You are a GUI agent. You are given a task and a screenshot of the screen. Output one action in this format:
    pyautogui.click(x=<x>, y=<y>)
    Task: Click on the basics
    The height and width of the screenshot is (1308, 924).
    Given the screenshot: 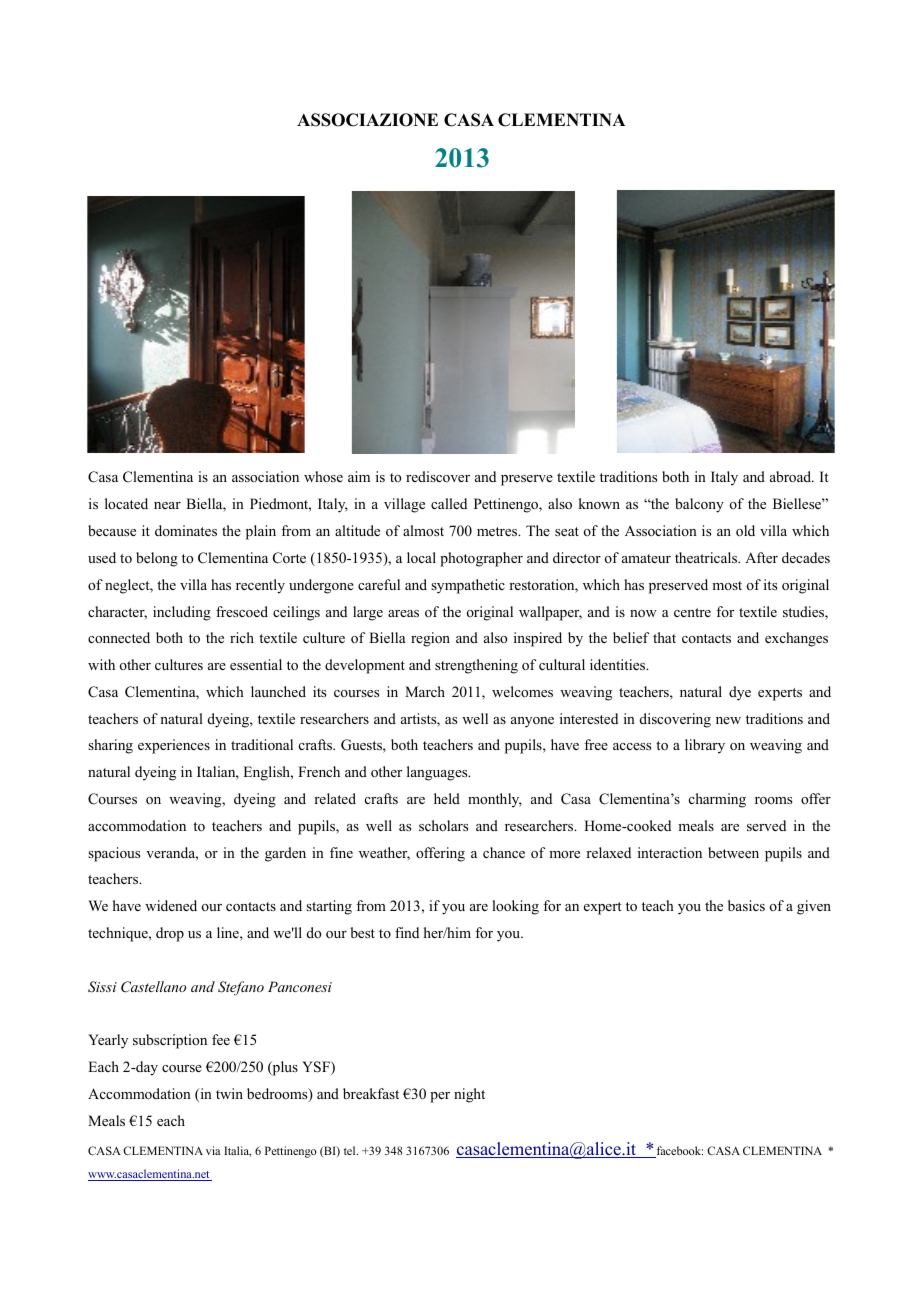 What is the action you would take?
    pyautogui.click(x=746, y=905)
